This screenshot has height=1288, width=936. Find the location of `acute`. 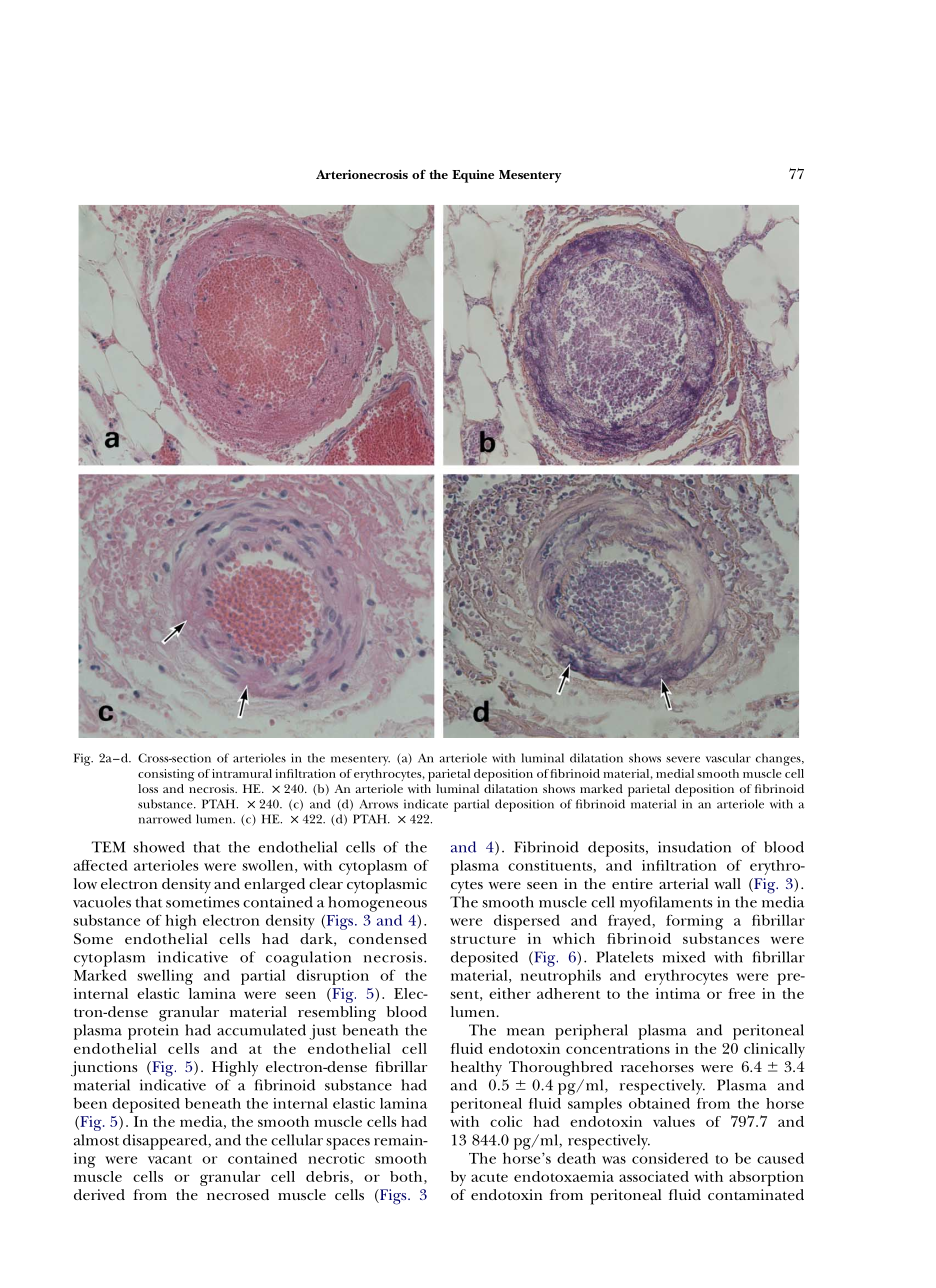

acute is located at coordinates (489, 1177).
